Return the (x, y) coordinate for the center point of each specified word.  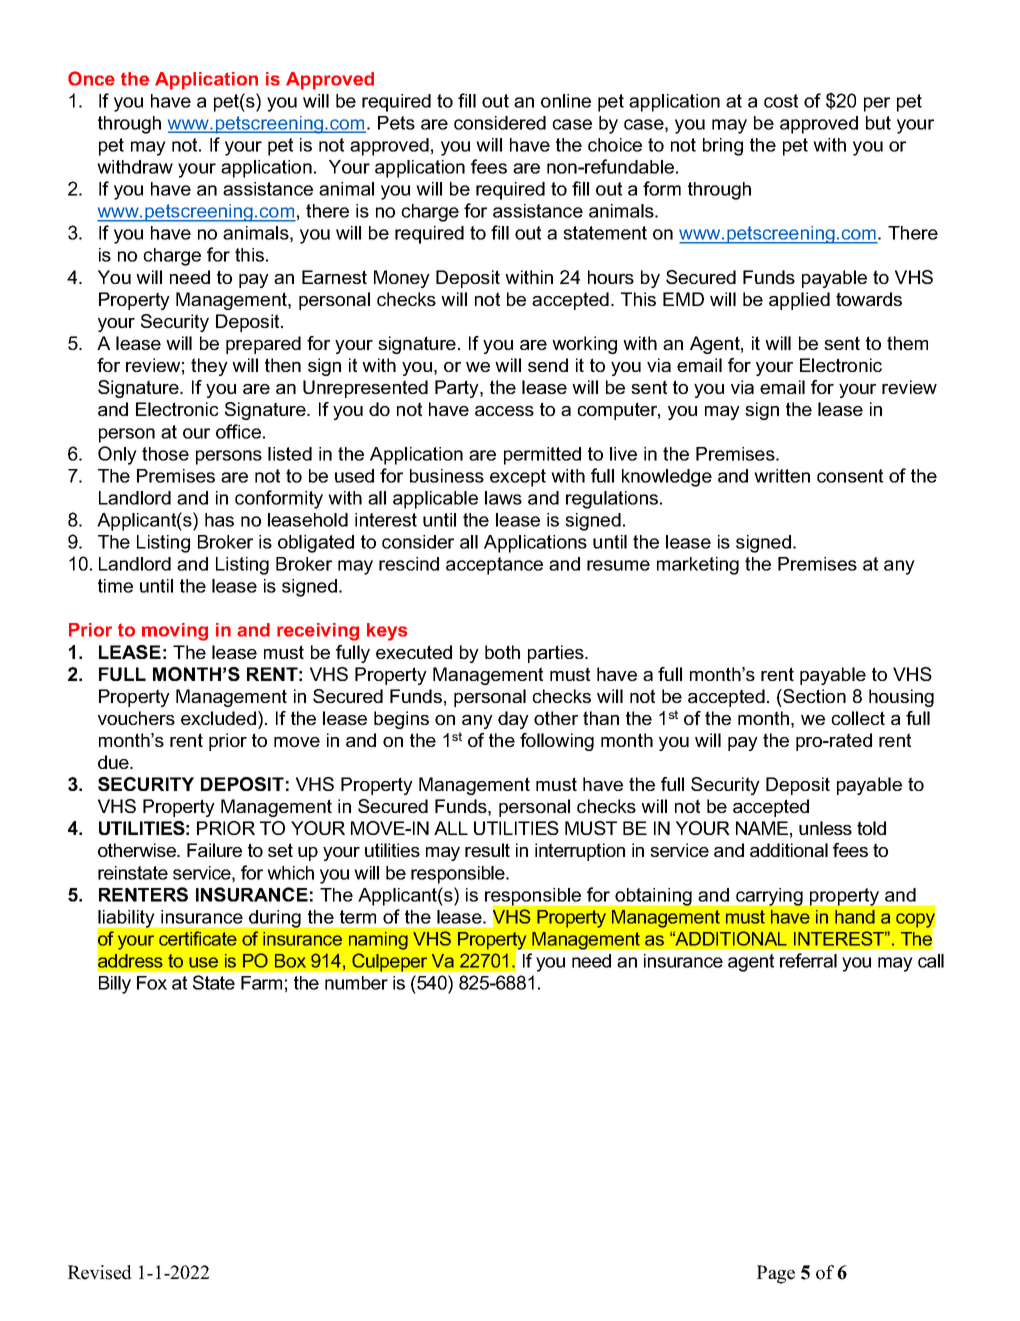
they (209, 367)
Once (91, 78)
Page (776, 1274)
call (931, 961)
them (907, 343)
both (502, 652)
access (504, 411)
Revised (100, 1272)
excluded (218, 718)
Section (813, 696)
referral (808, 960)
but (878, 123)
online (566, 101)
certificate (198, 938)
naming (378, 941)
